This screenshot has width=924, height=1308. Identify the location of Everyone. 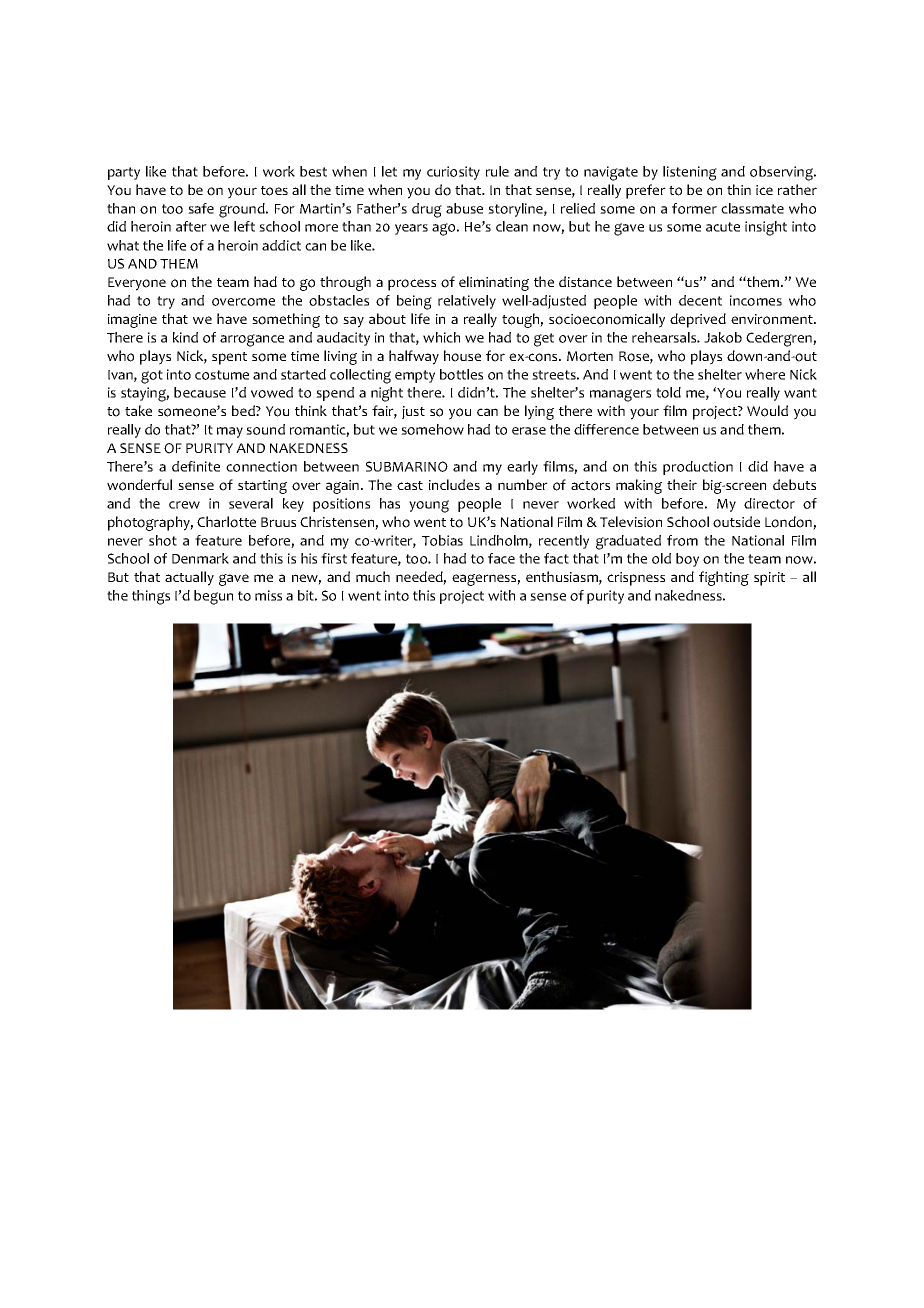
(137, 284).
